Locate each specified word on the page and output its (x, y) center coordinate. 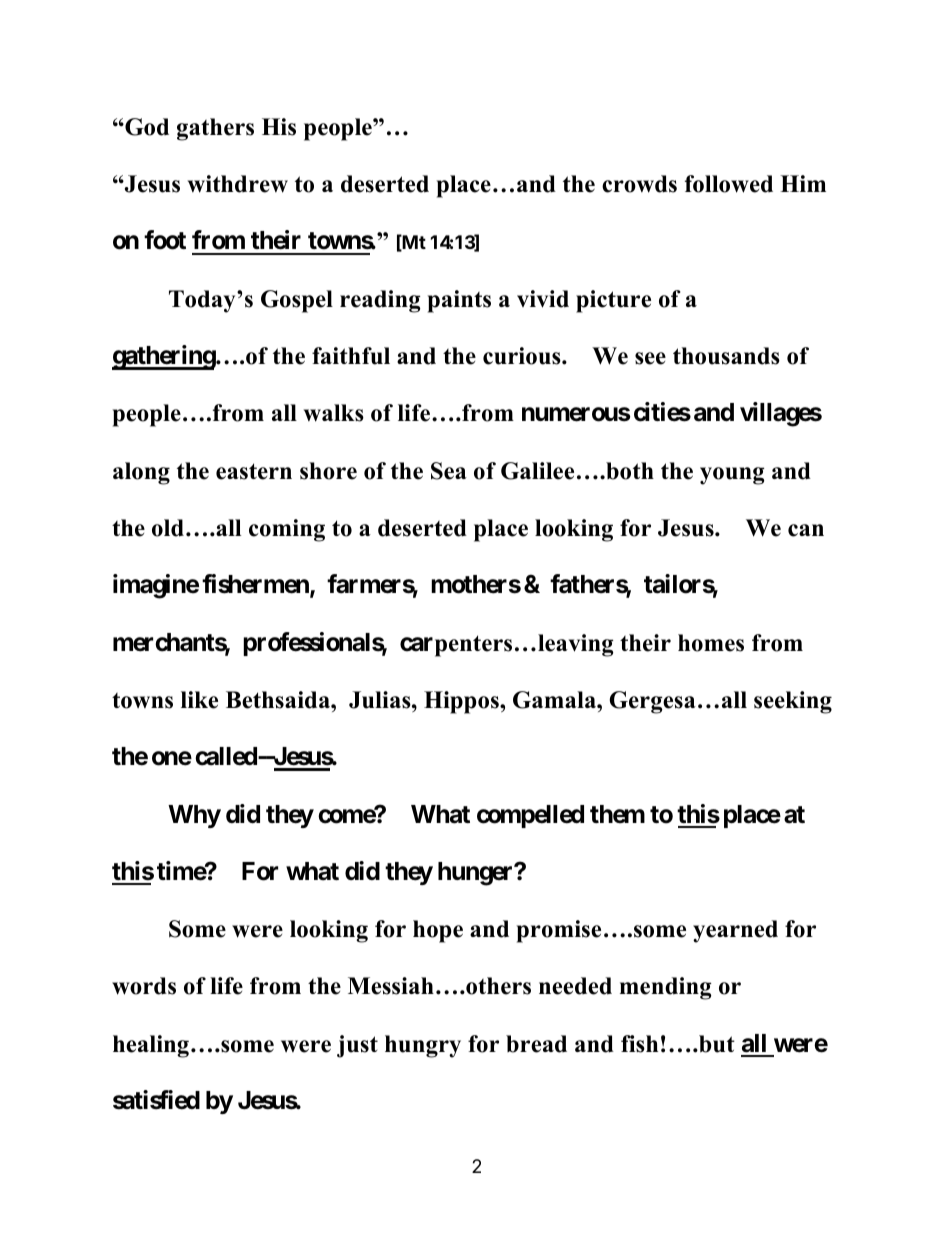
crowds (639, 184)
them (617, 814)
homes (711, 643)
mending (665, 988)
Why (194, 816)
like (199, 700)
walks (334, 413)
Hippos (462, 702)
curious (523, 356)
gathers (215, 129)
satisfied (156, 1100)
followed (729, 184)
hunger (477, 874)
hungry (423, 1046)
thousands (726, 356)
